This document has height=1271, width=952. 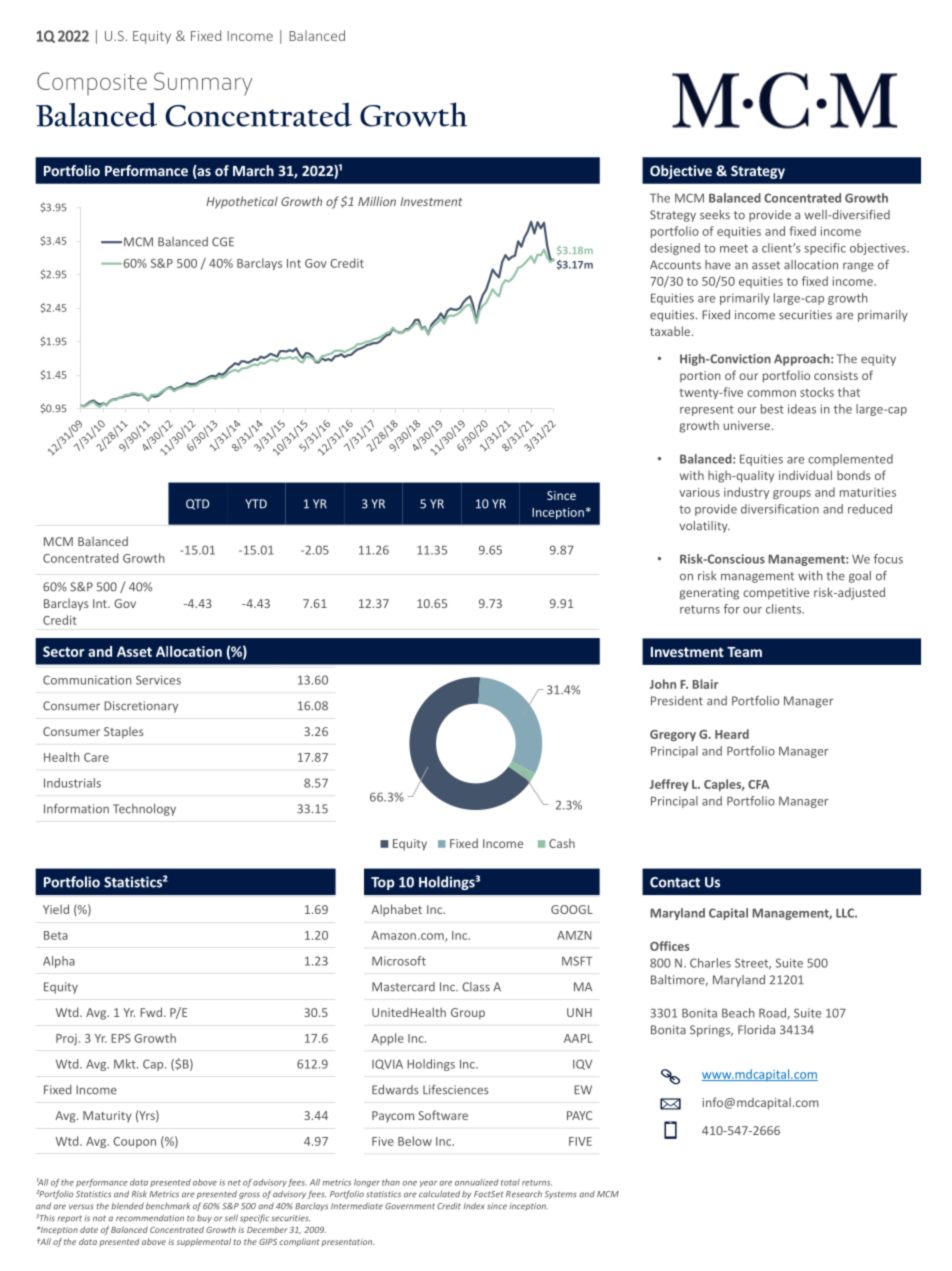 What do you see at coordinates (168, 1206) in the document?
I see `benchmark` at bounding box center [168, 1206].
